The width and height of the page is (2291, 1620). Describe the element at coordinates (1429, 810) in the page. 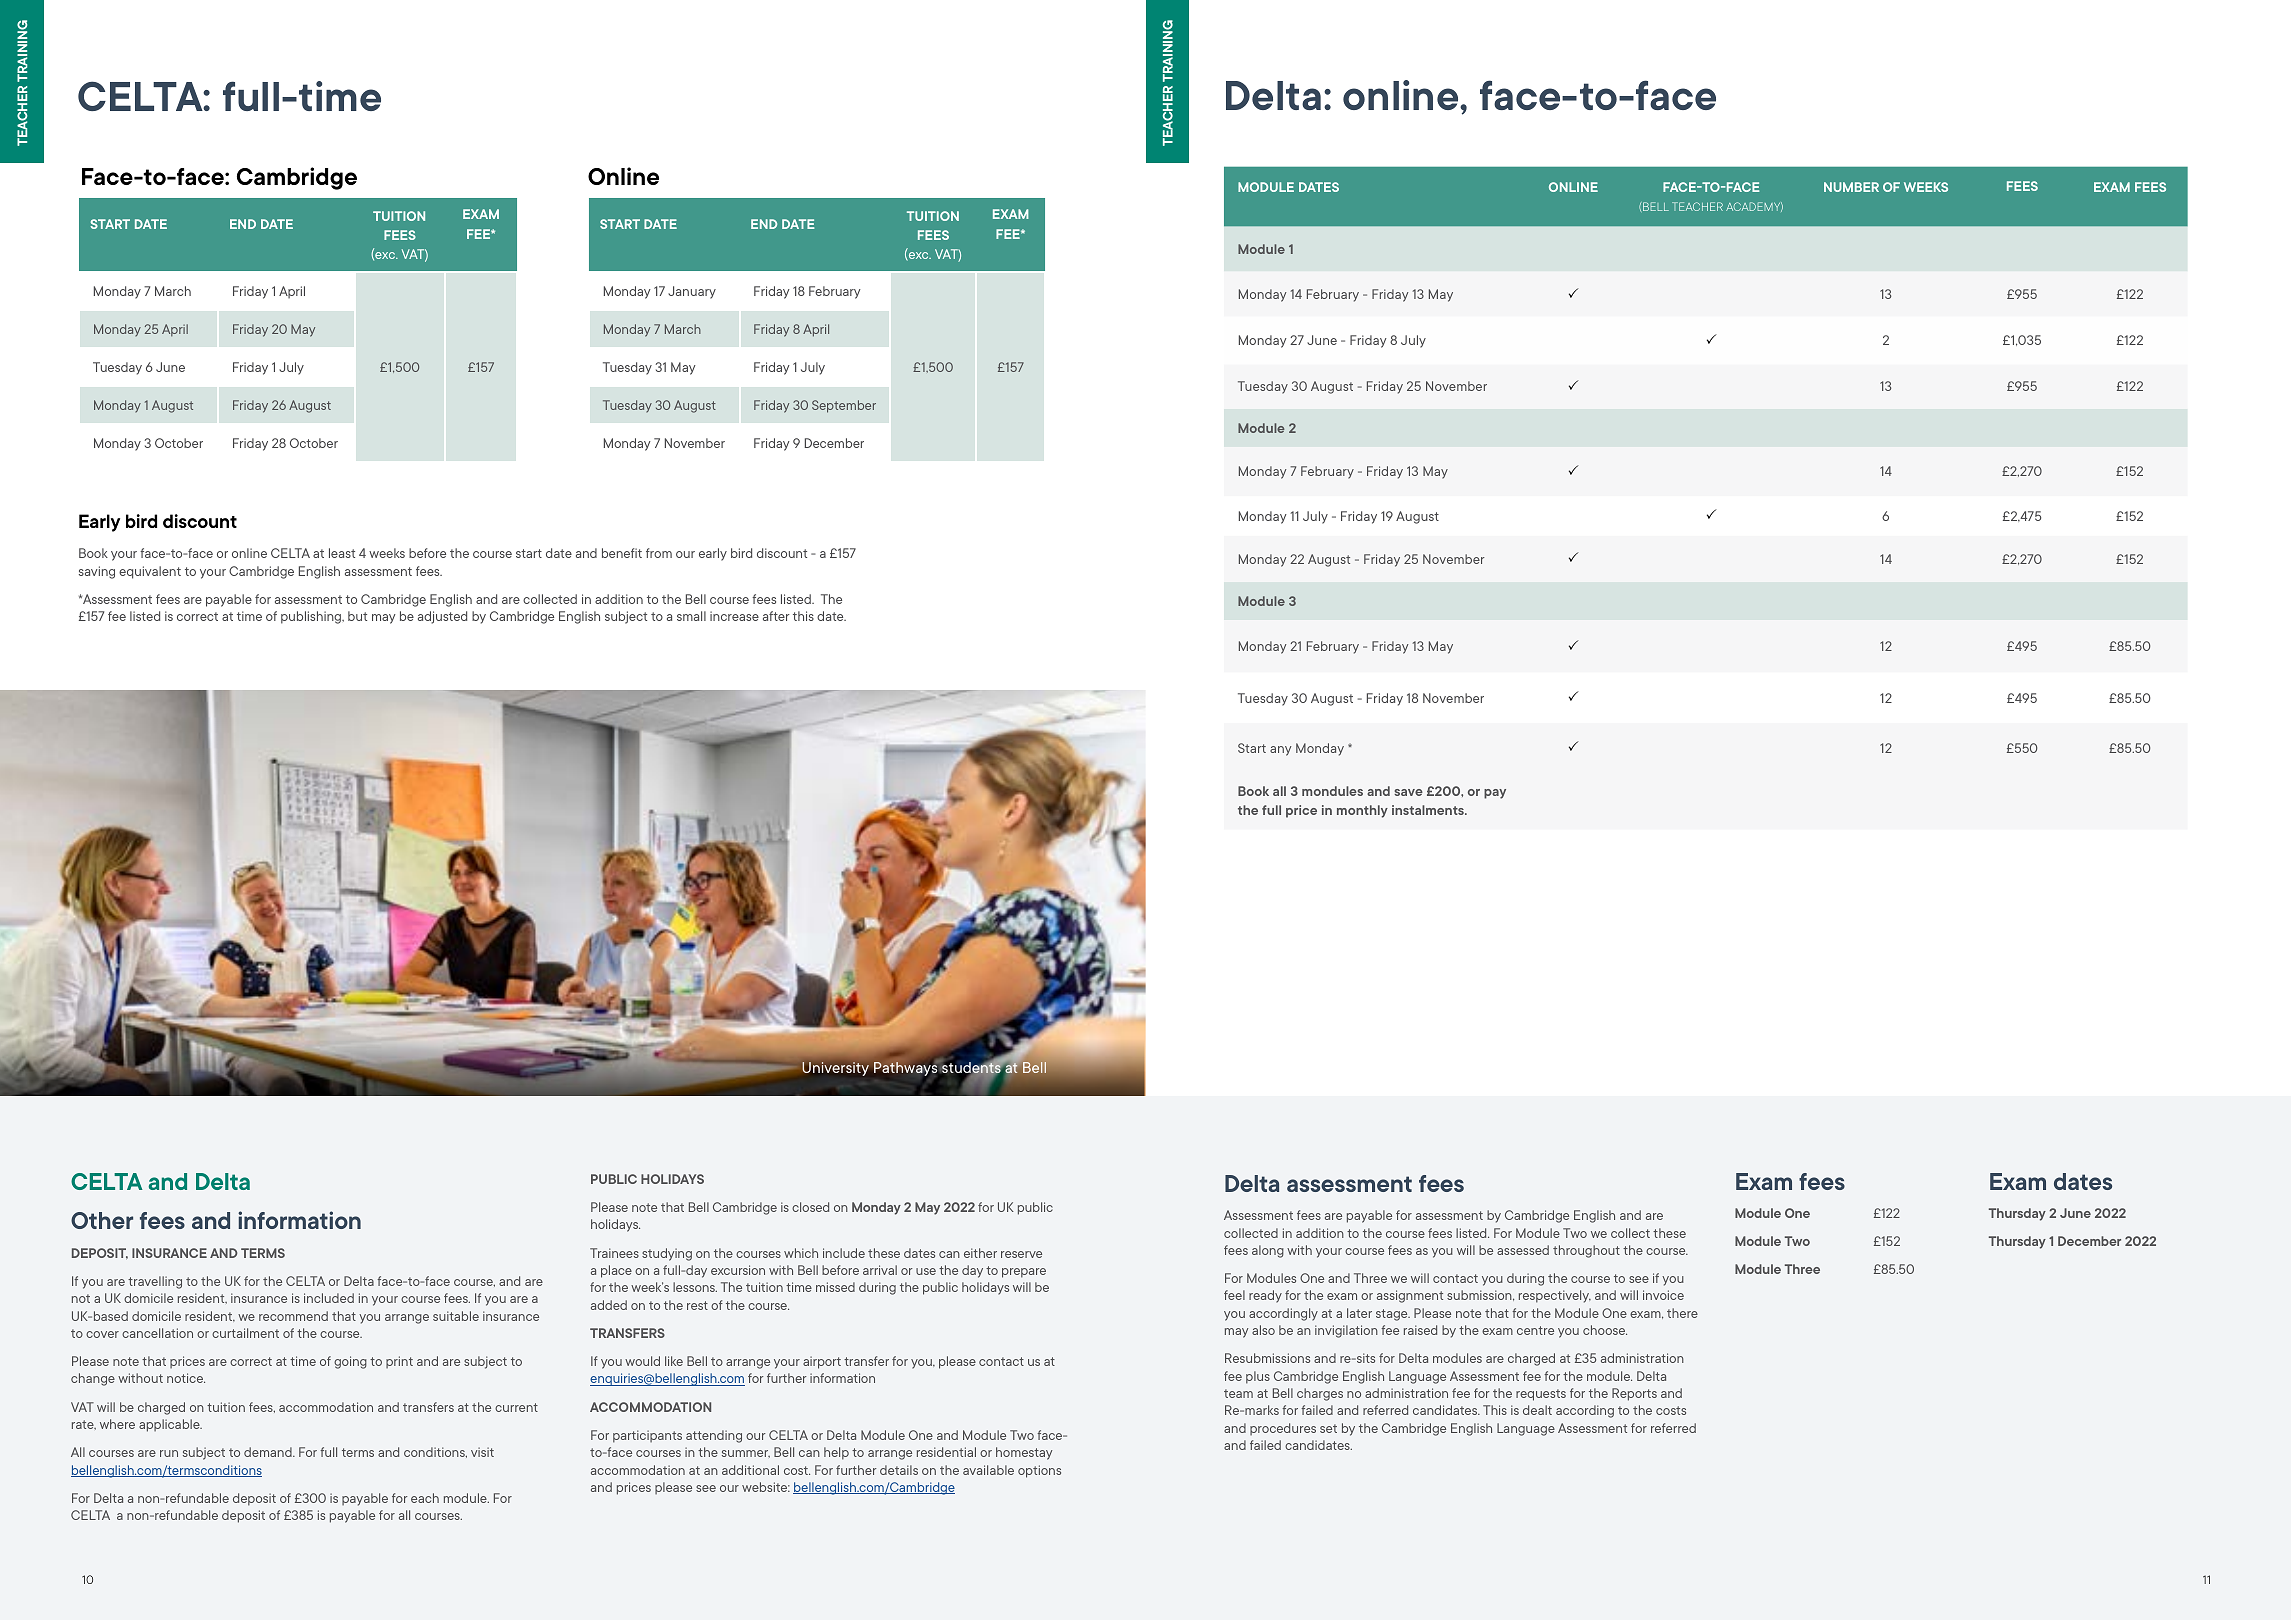

I see `instalments` at that location.
